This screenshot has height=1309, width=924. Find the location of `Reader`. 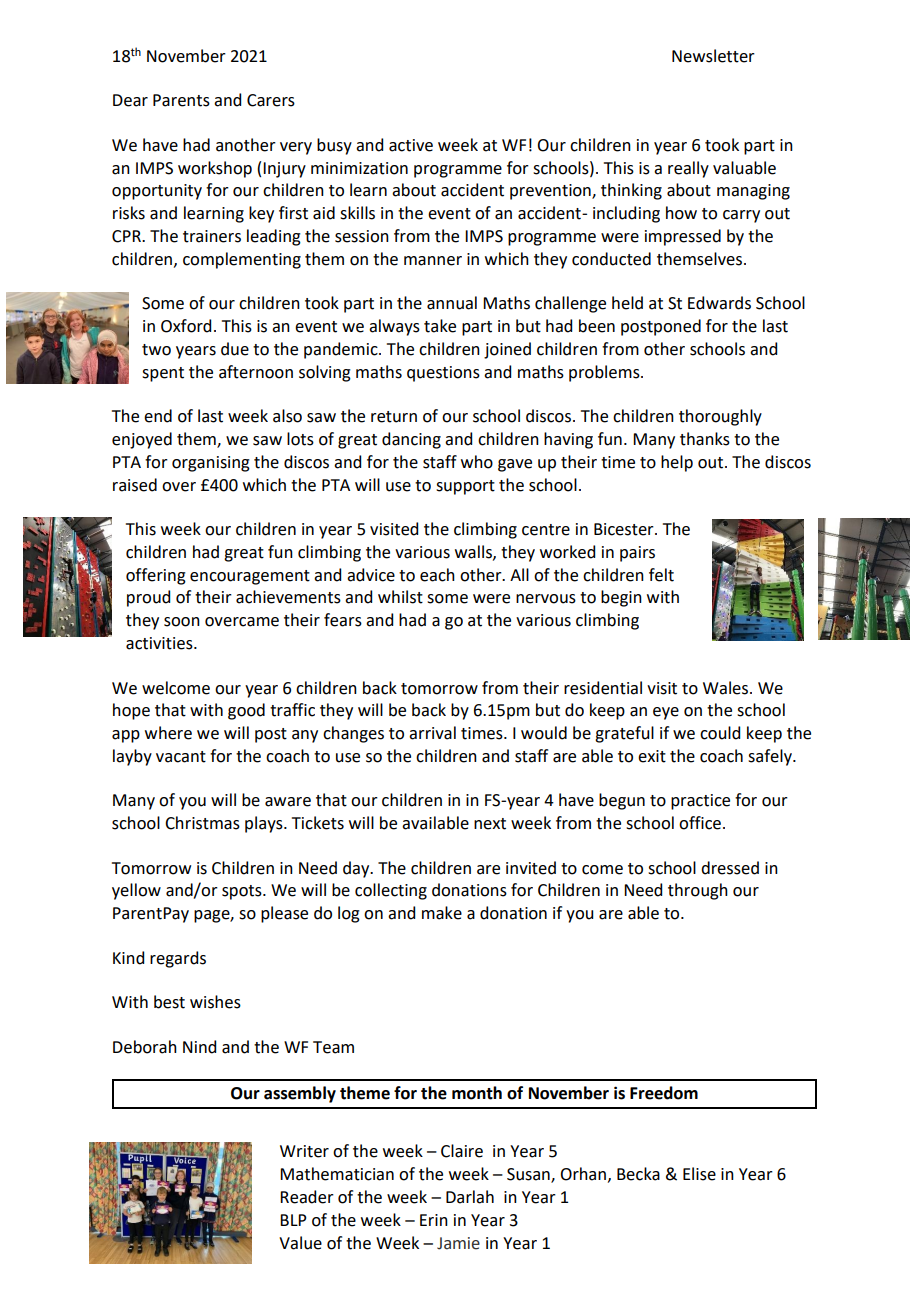

Reader is located at coordinates (307, 1197).
